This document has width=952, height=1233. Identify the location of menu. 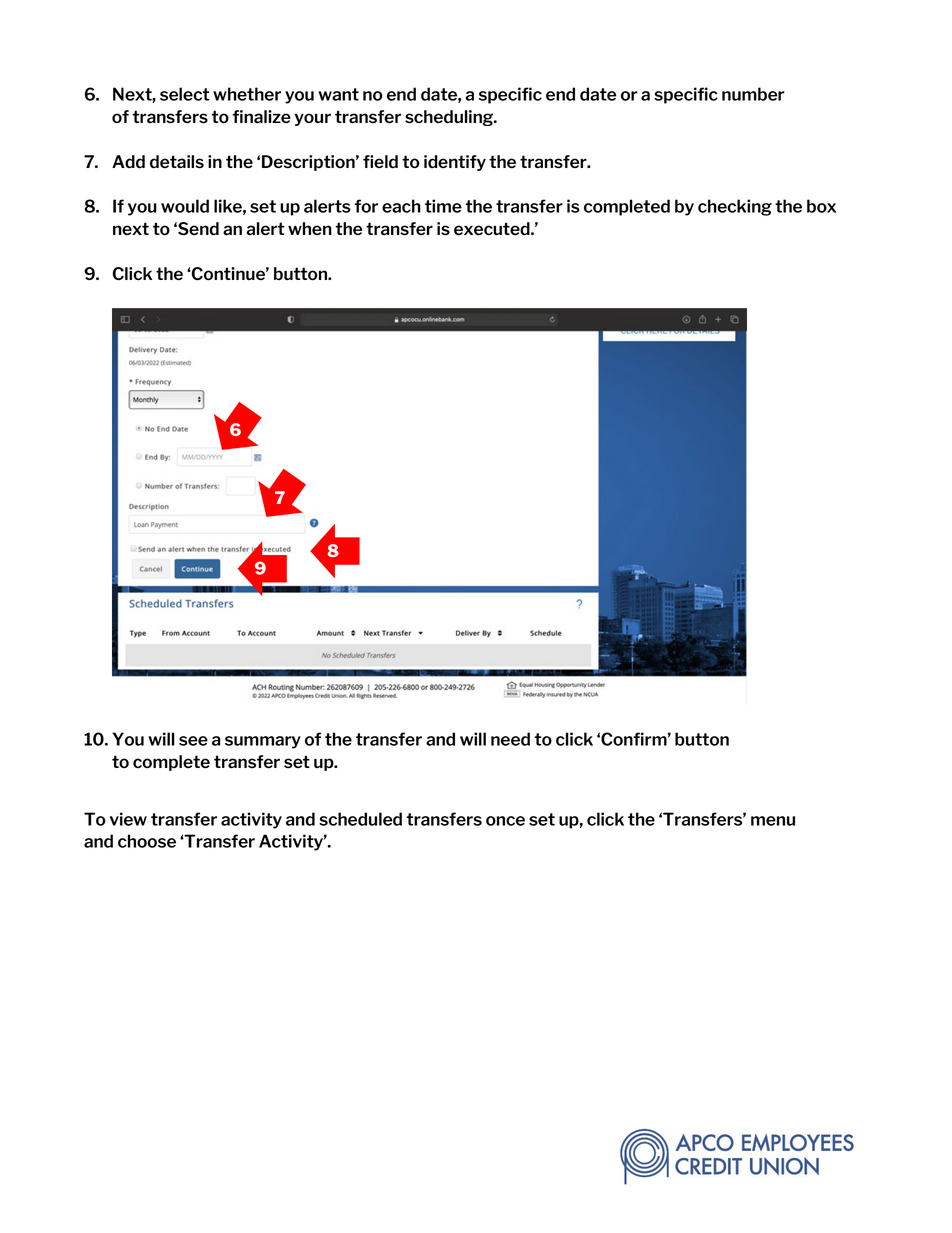
(773, 821).
